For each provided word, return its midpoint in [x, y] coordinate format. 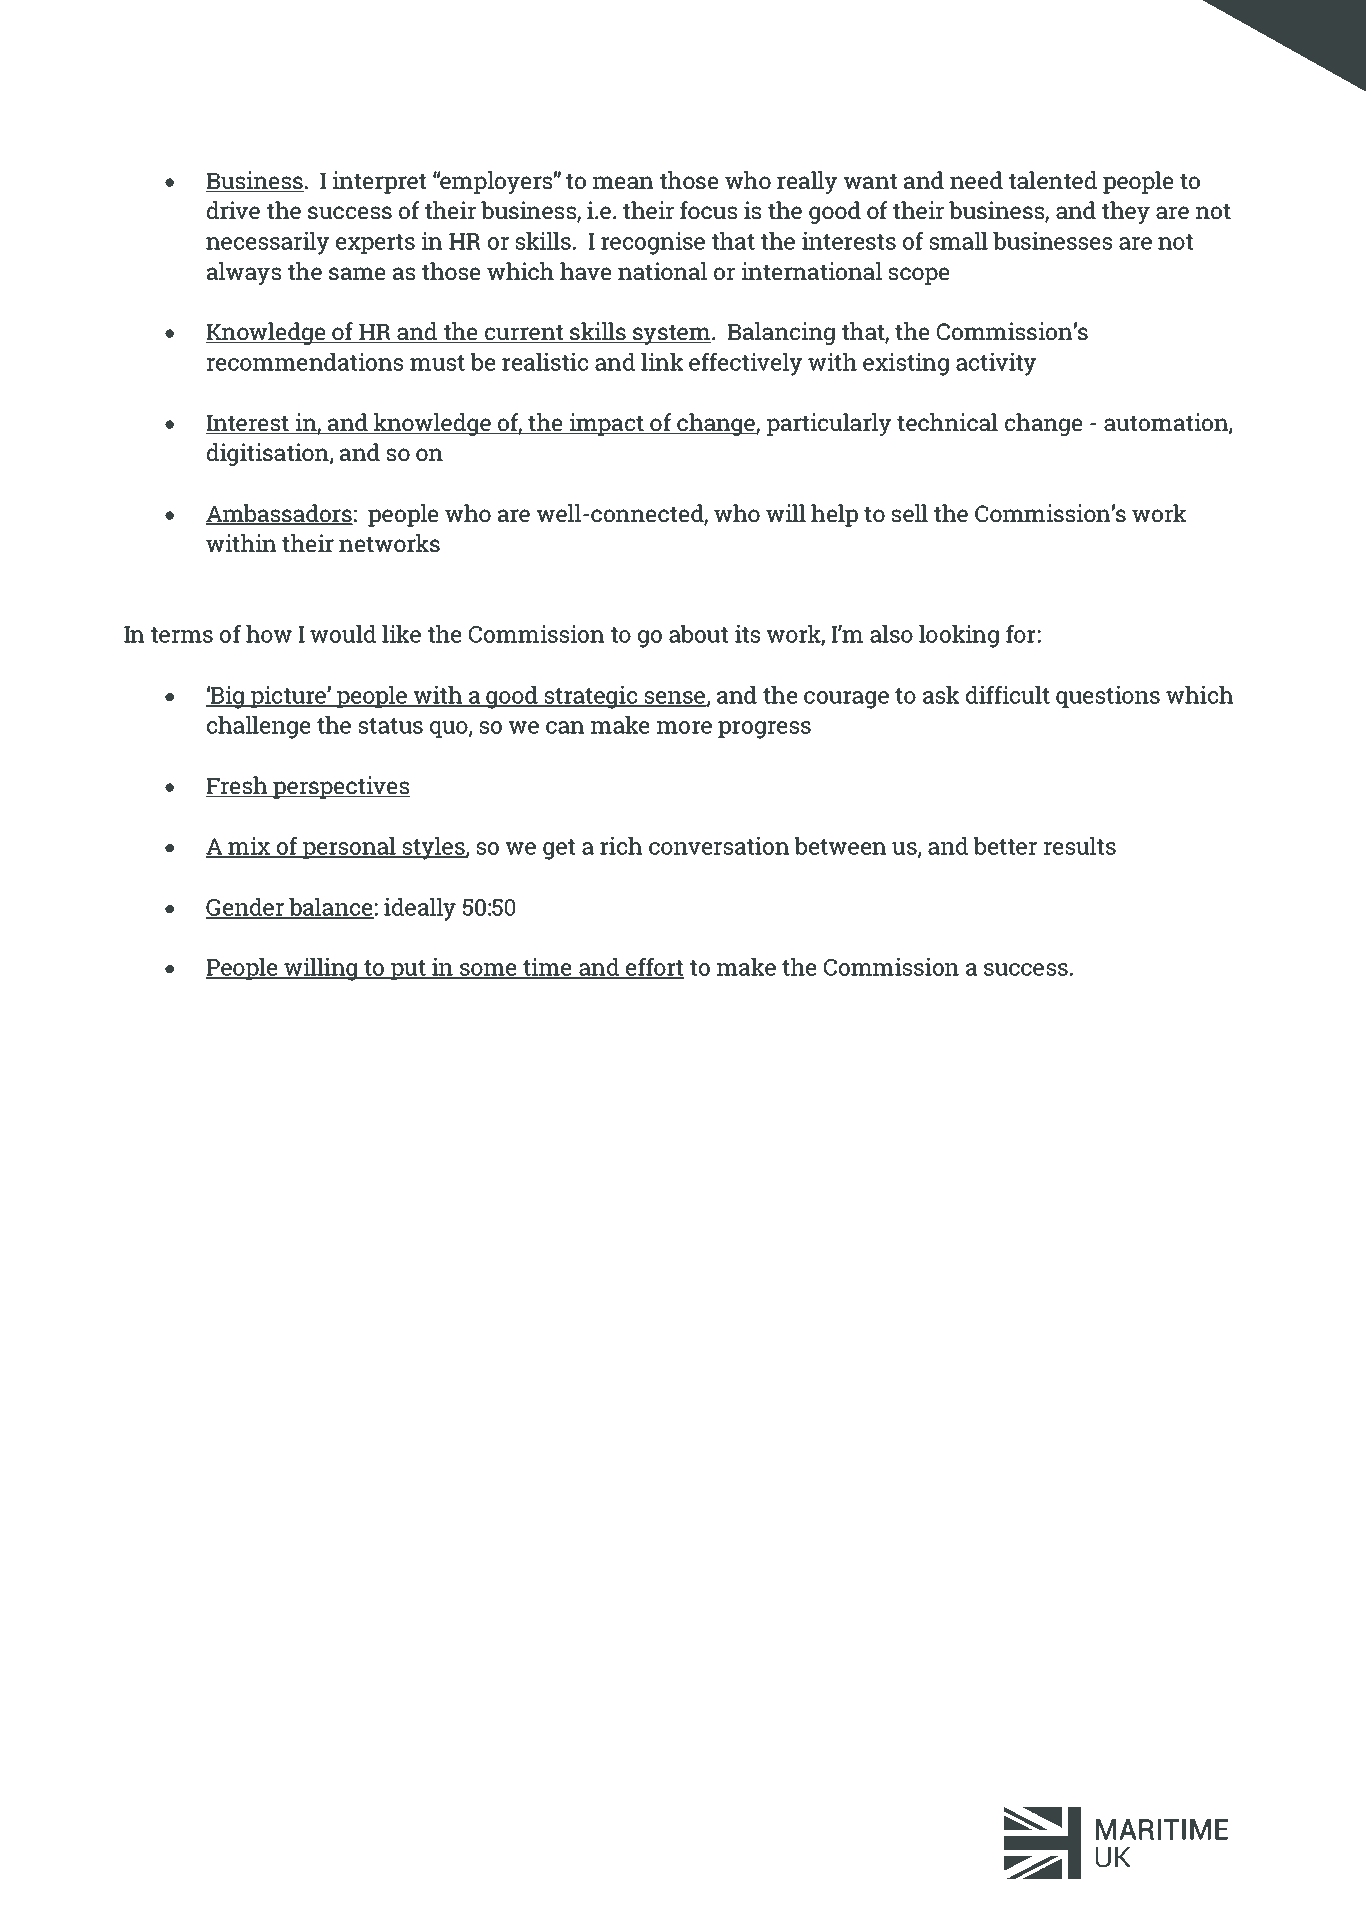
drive [233, 210]
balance [330, 908]
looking [959, 636]
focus [708, 210]
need [976, 180]
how [269, 634]
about [698, 634]
